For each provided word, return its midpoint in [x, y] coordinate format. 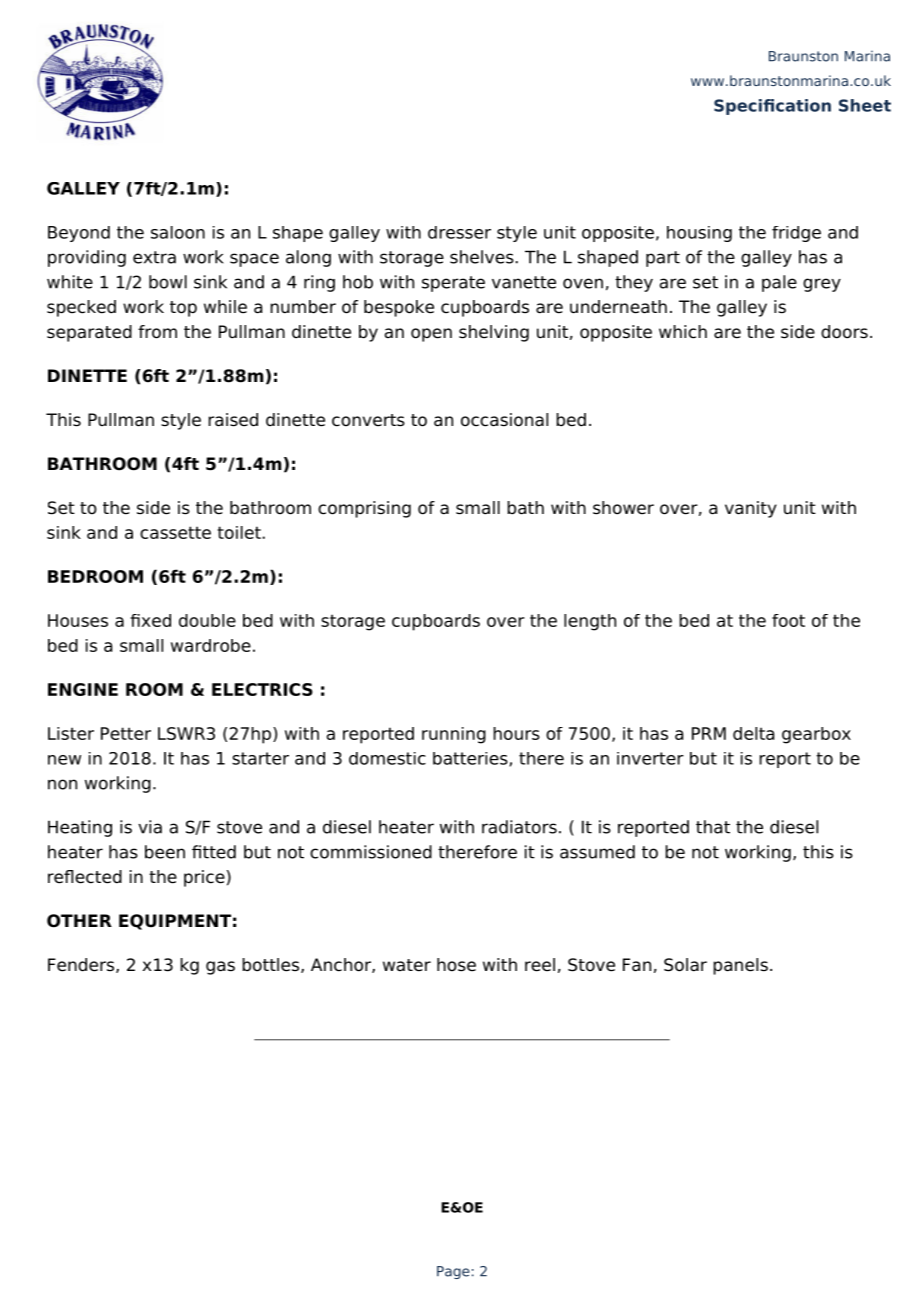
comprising [364, 509]
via [150, 827]
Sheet [865, 105]
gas [220, 968]
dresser [459, 232]
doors [844, 332]
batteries [470, 758]
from [157, 332]
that [713, 827]
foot [788, 620]
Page [453, 1272]
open [431, 335]
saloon [178, 232]
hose [456, 965]
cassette [175, 532]
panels [740, 966]
